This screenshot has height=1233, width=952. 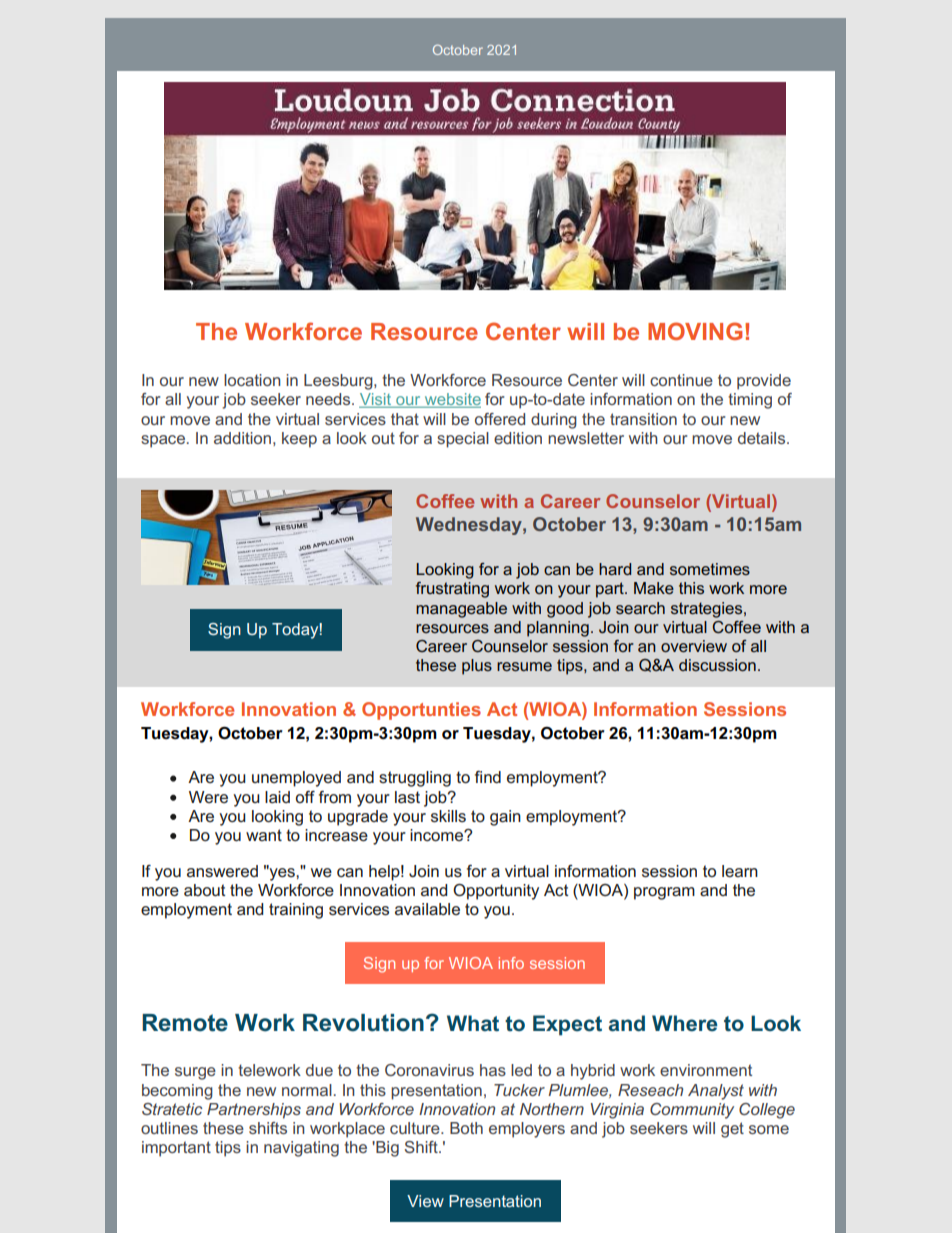 What do you see at coordinates (717, 665) in the screenshot?
I see `discussion` at bounding box center [717, 665].
